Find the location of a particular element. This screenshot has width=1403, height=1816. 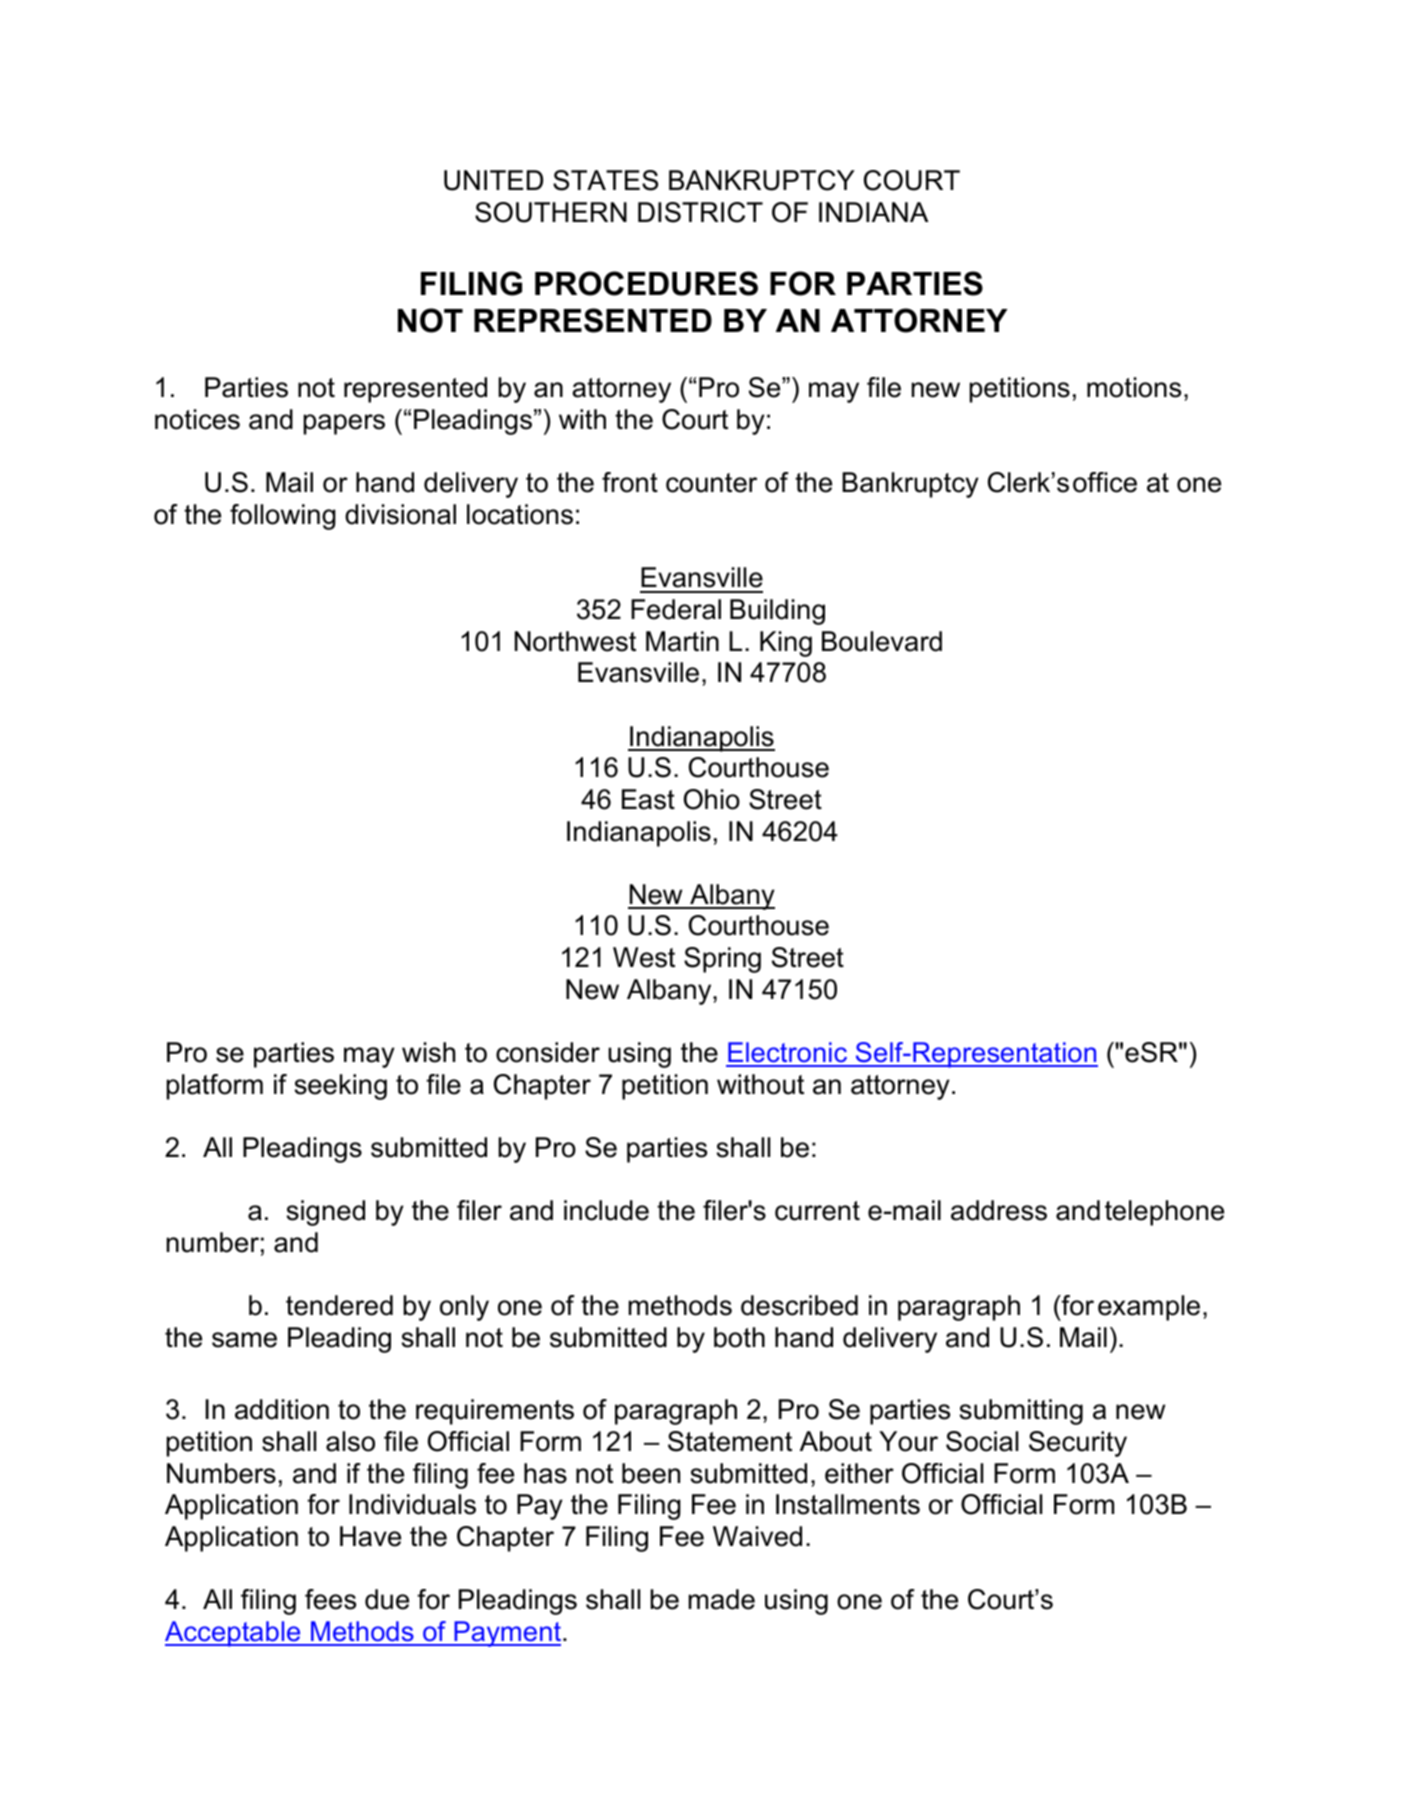

Spring is located at coordinates (722, 960).
